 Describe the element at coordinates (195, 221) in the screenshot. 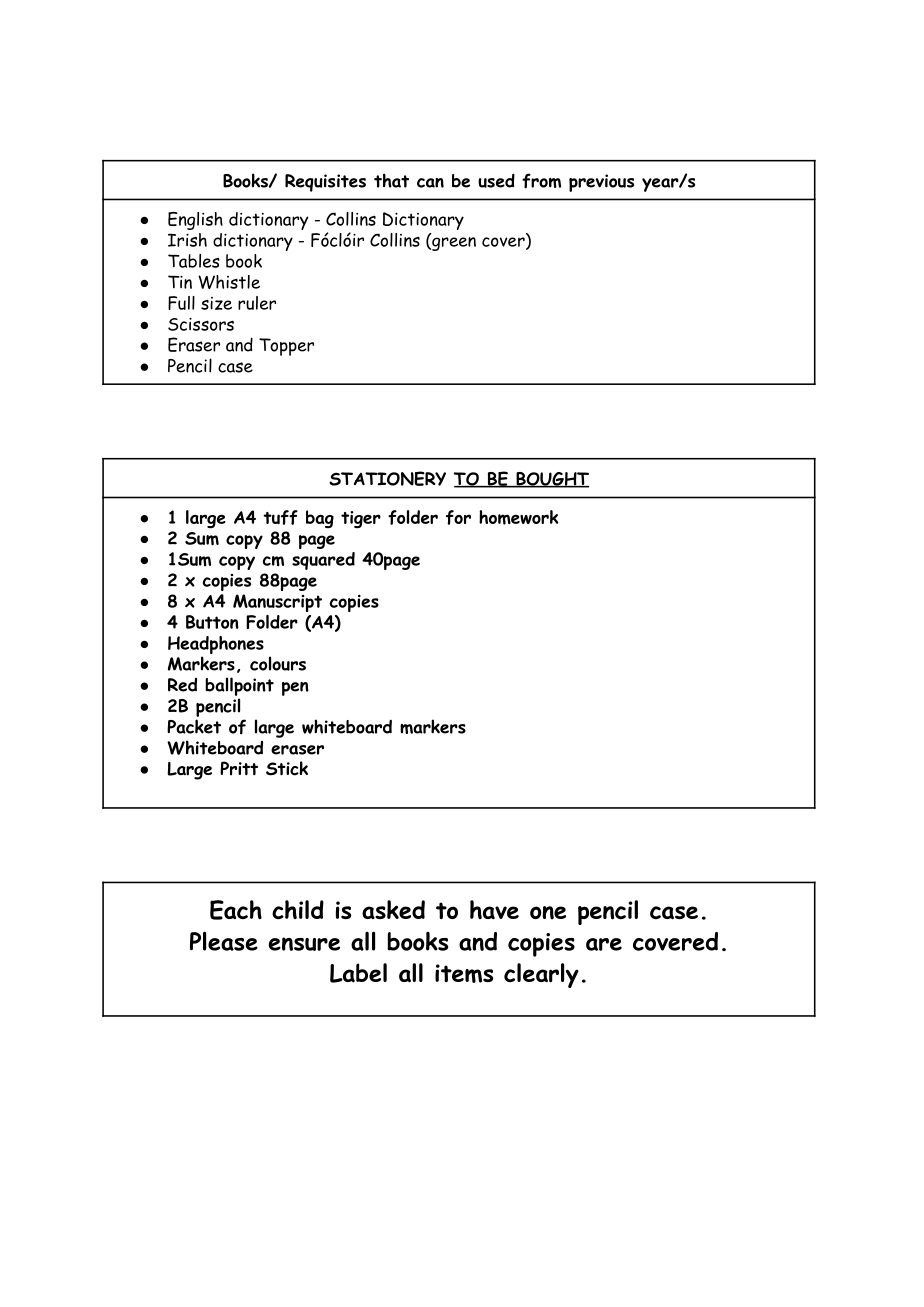

I see `English` at that location.
